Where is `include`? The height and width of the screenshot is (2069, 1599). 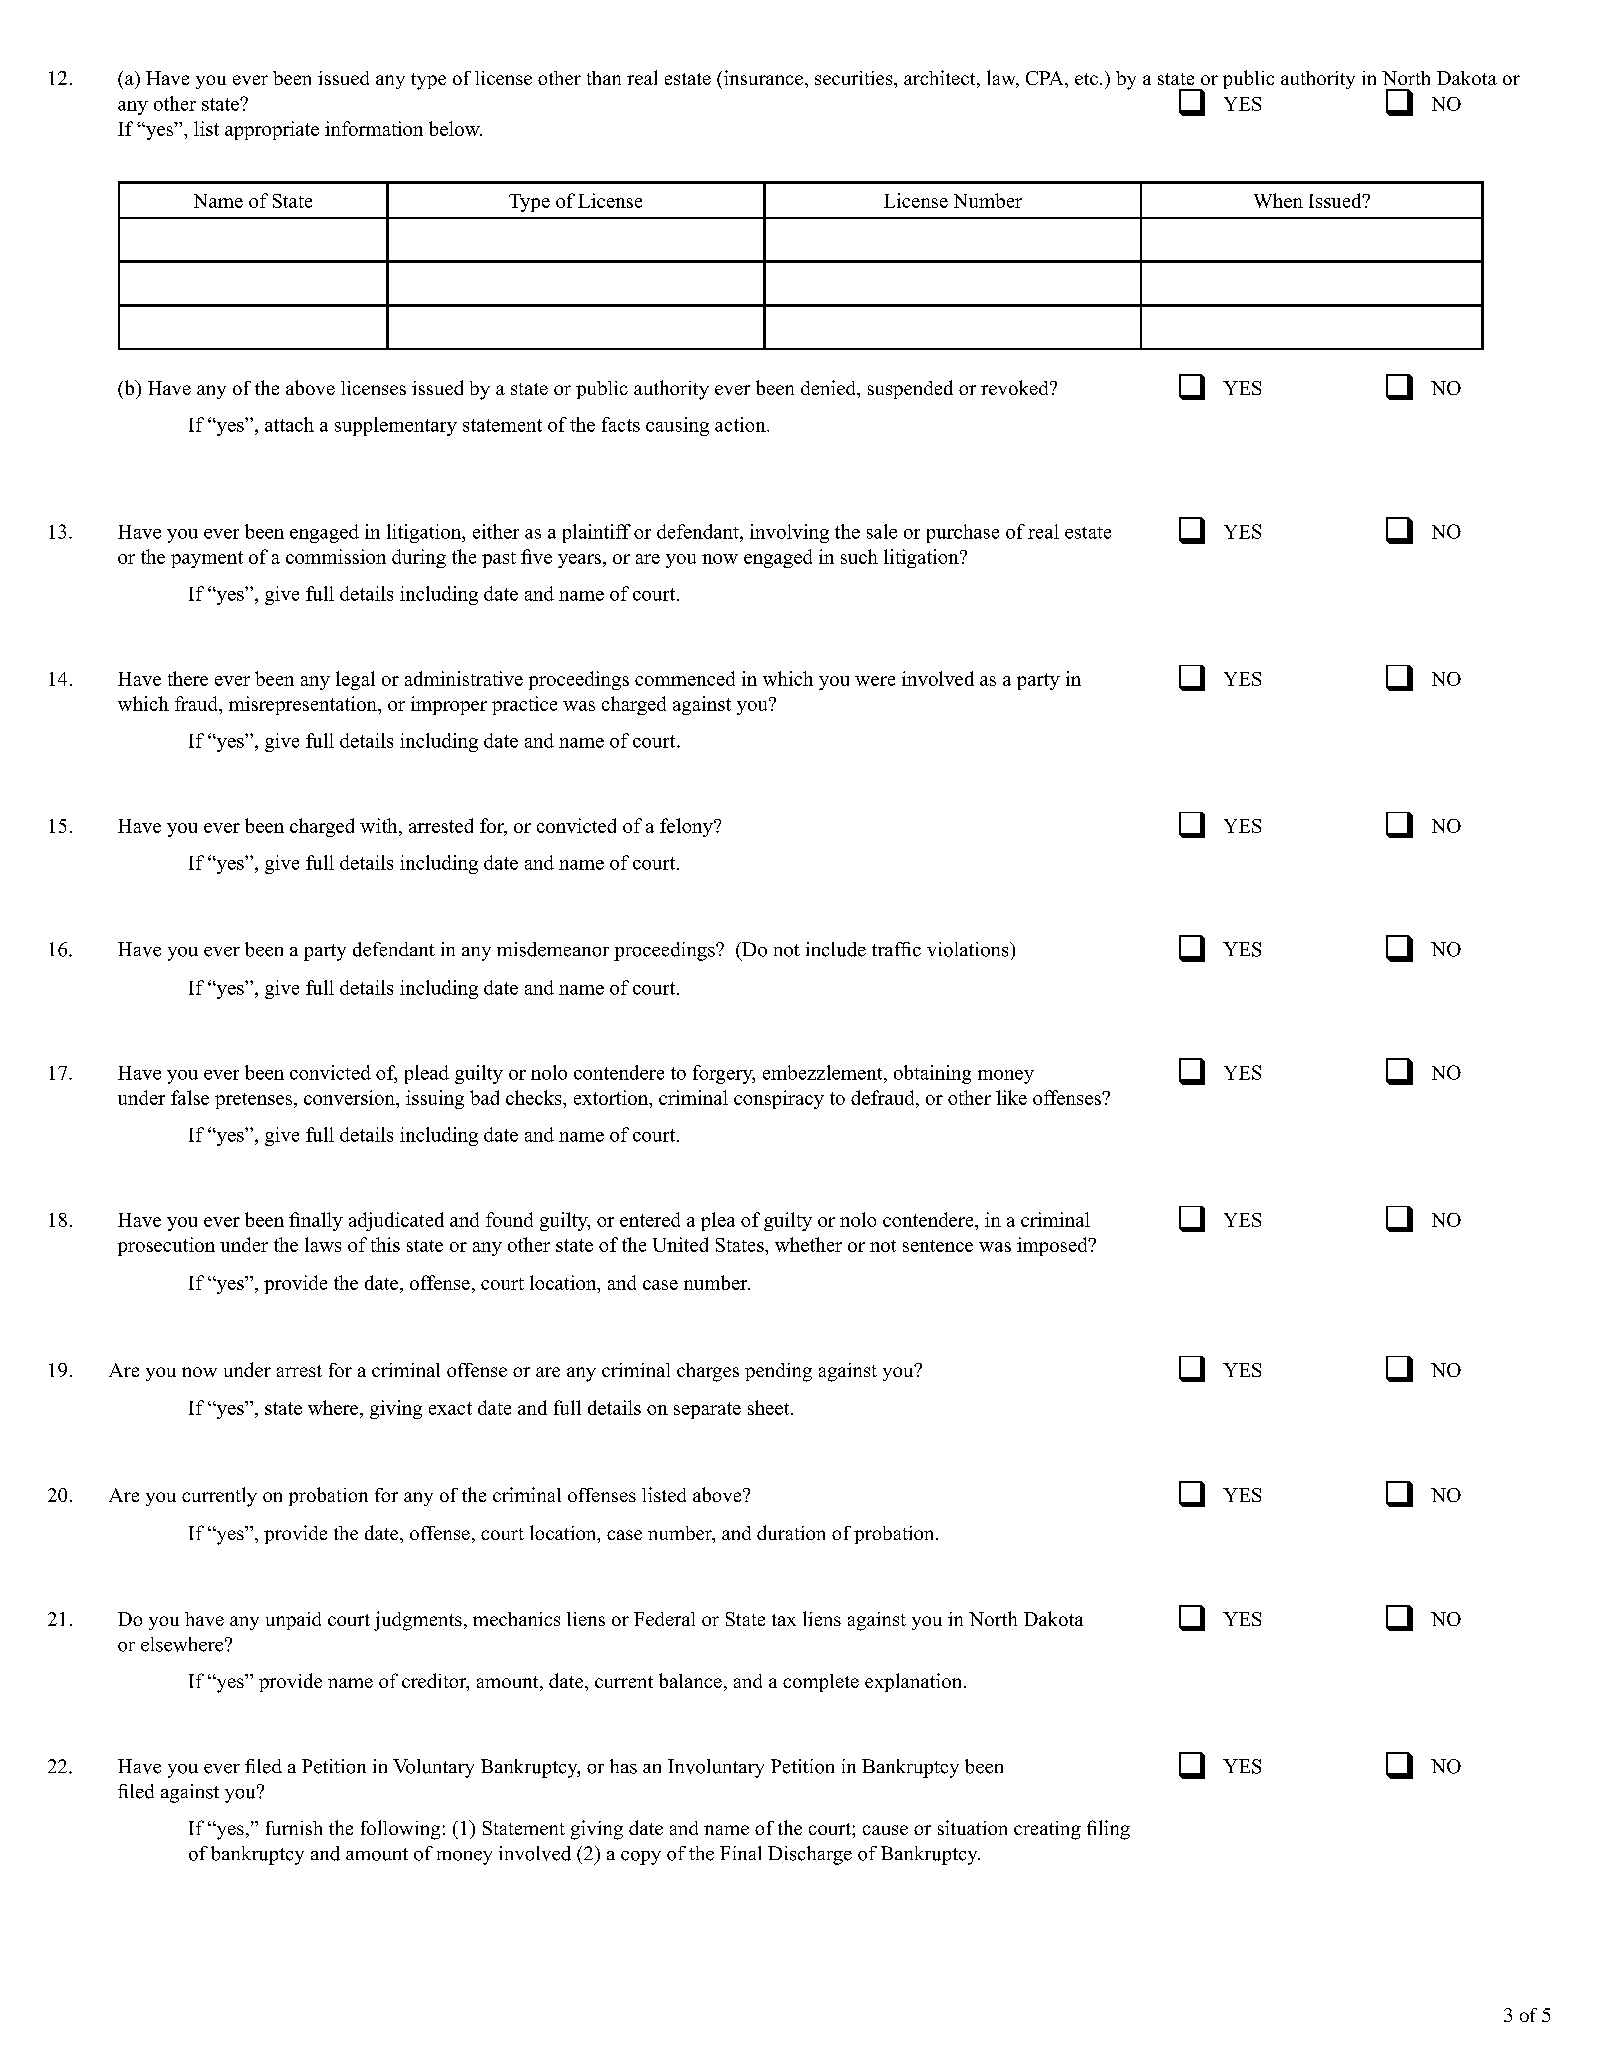 include is located at coordinates (836, 949).
